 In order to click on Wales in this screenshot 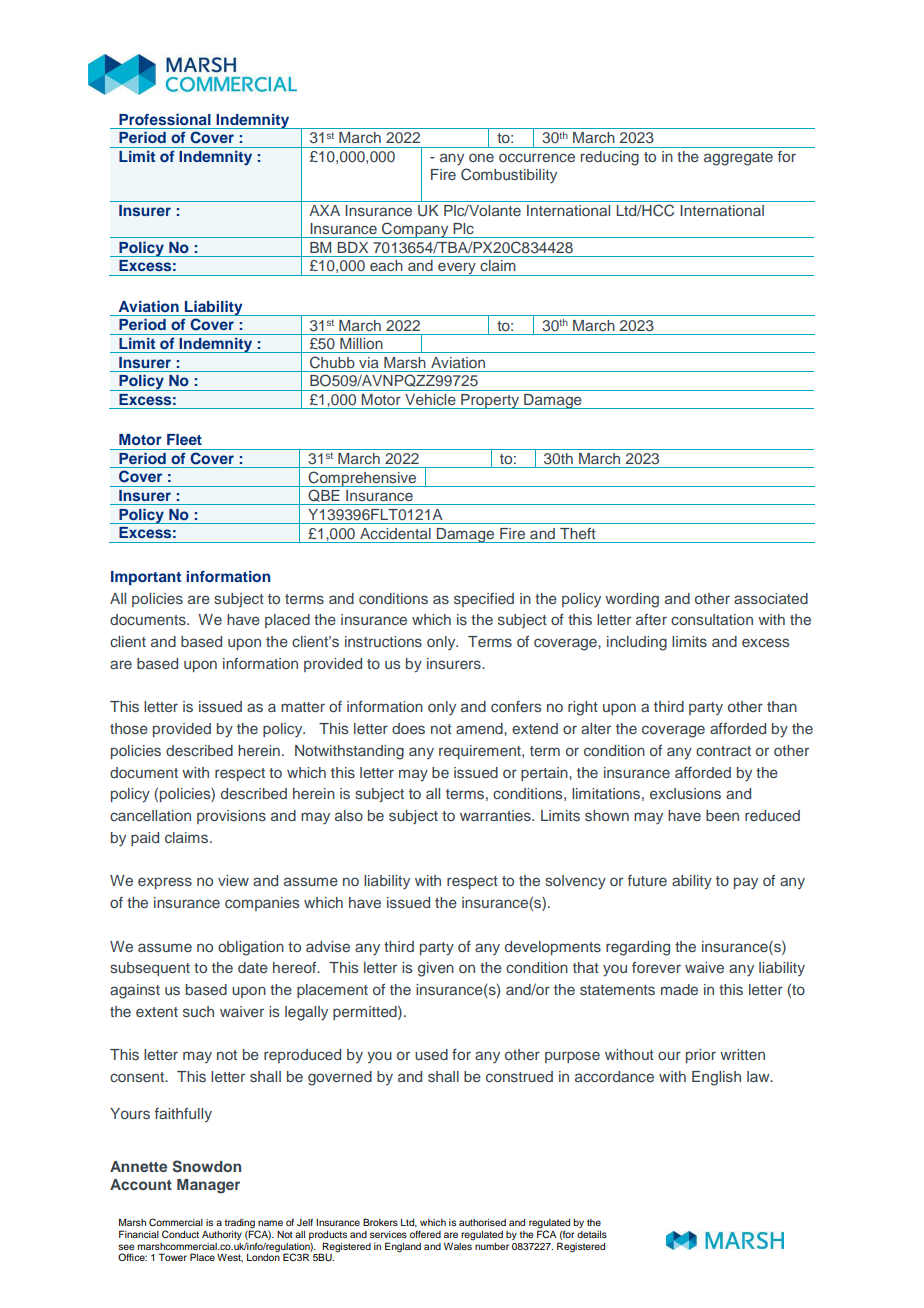, I will do `click(458, 1245)`.
